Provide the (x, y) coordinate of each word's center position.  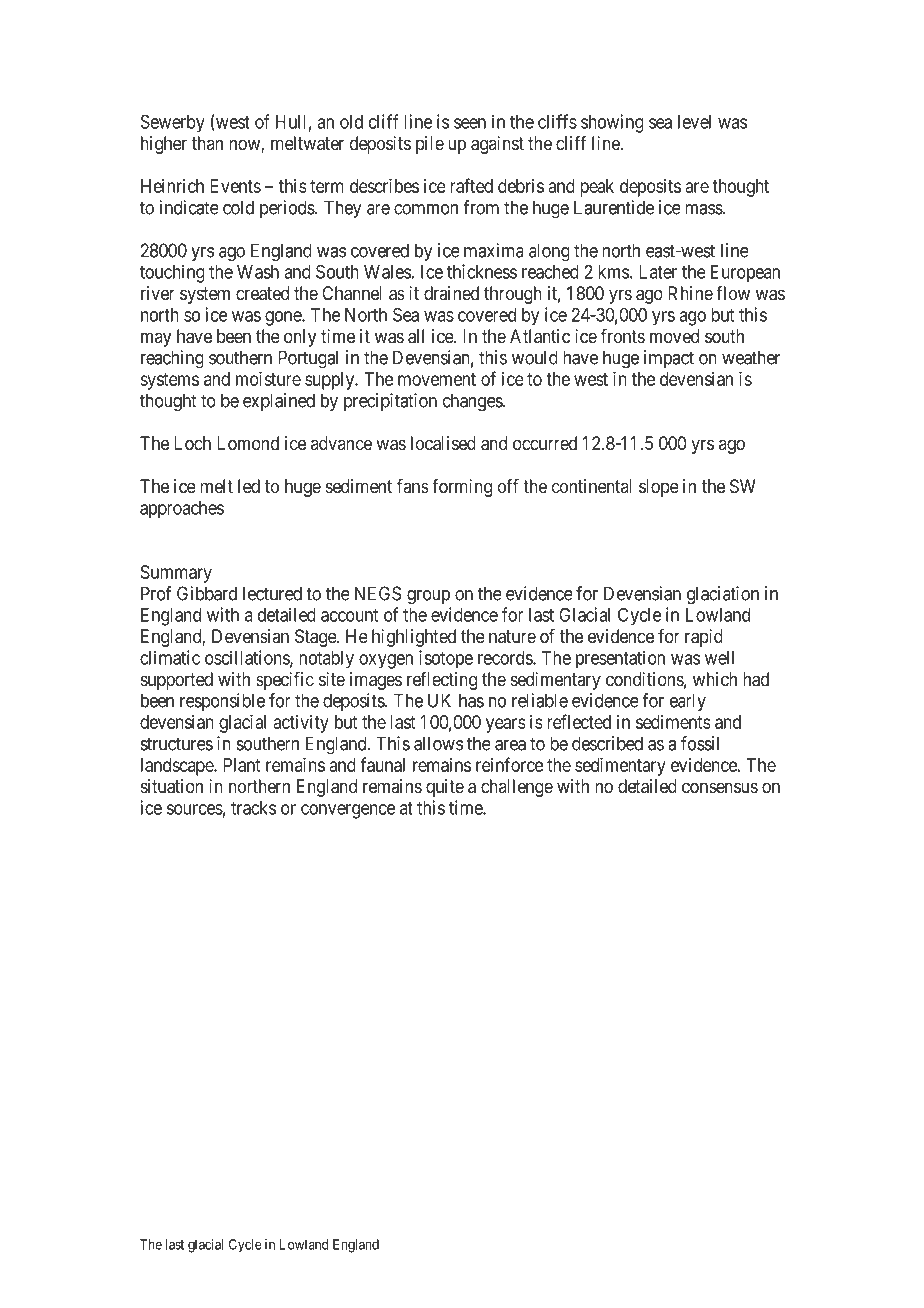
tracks (253, 808)
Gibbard (207, 593)
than (207, 143)
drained (451, 293)
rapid (704, 638)
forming (462, 488)
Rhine (690, 293)
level (694, 122)
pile (430, 145)
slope (659, 488)
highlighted (414, 638)
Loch (192, 443)
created (262, 293)
